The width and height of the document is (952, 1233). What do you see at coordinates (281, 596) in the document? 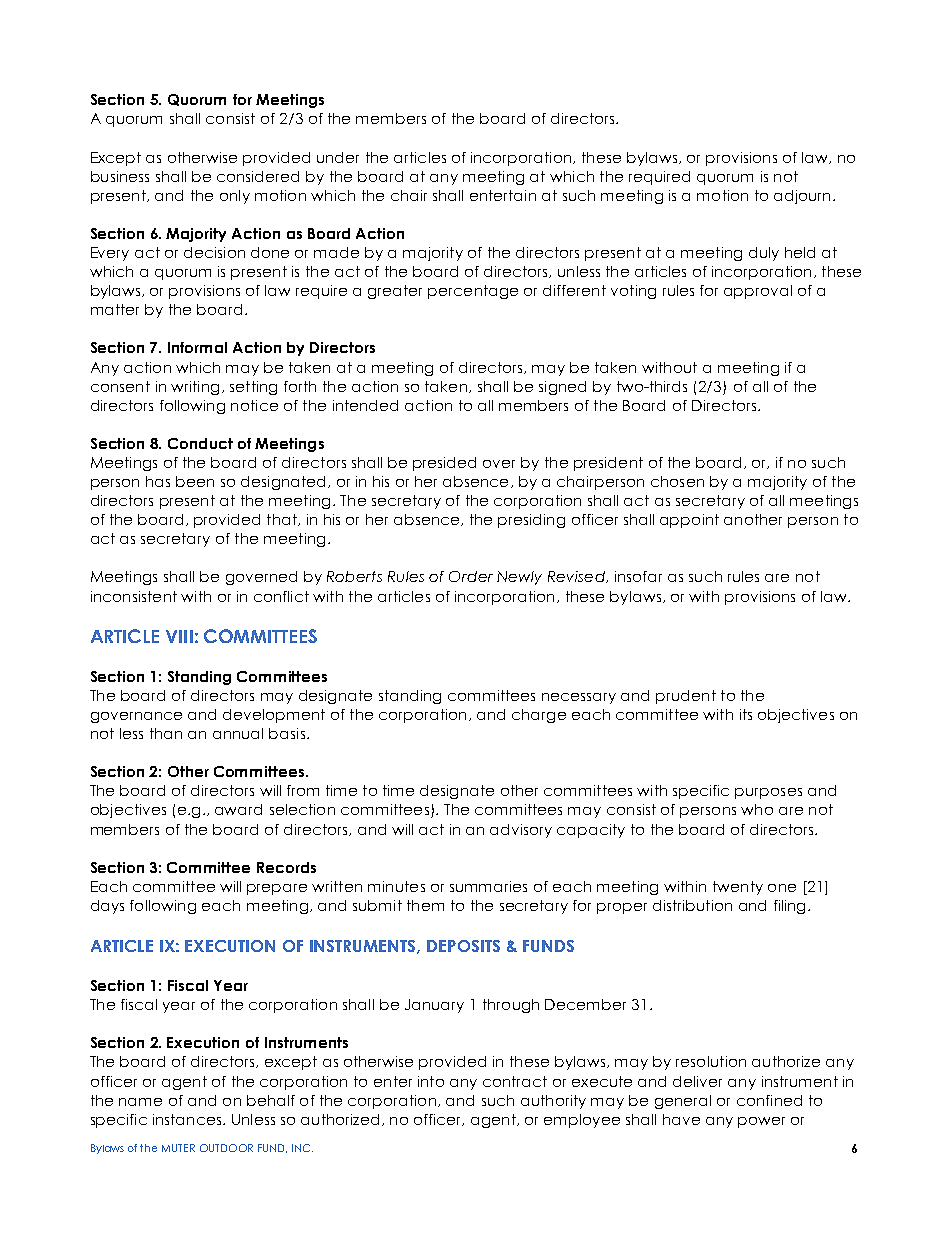
I see `conflict` at bounding box center [281, 596].
